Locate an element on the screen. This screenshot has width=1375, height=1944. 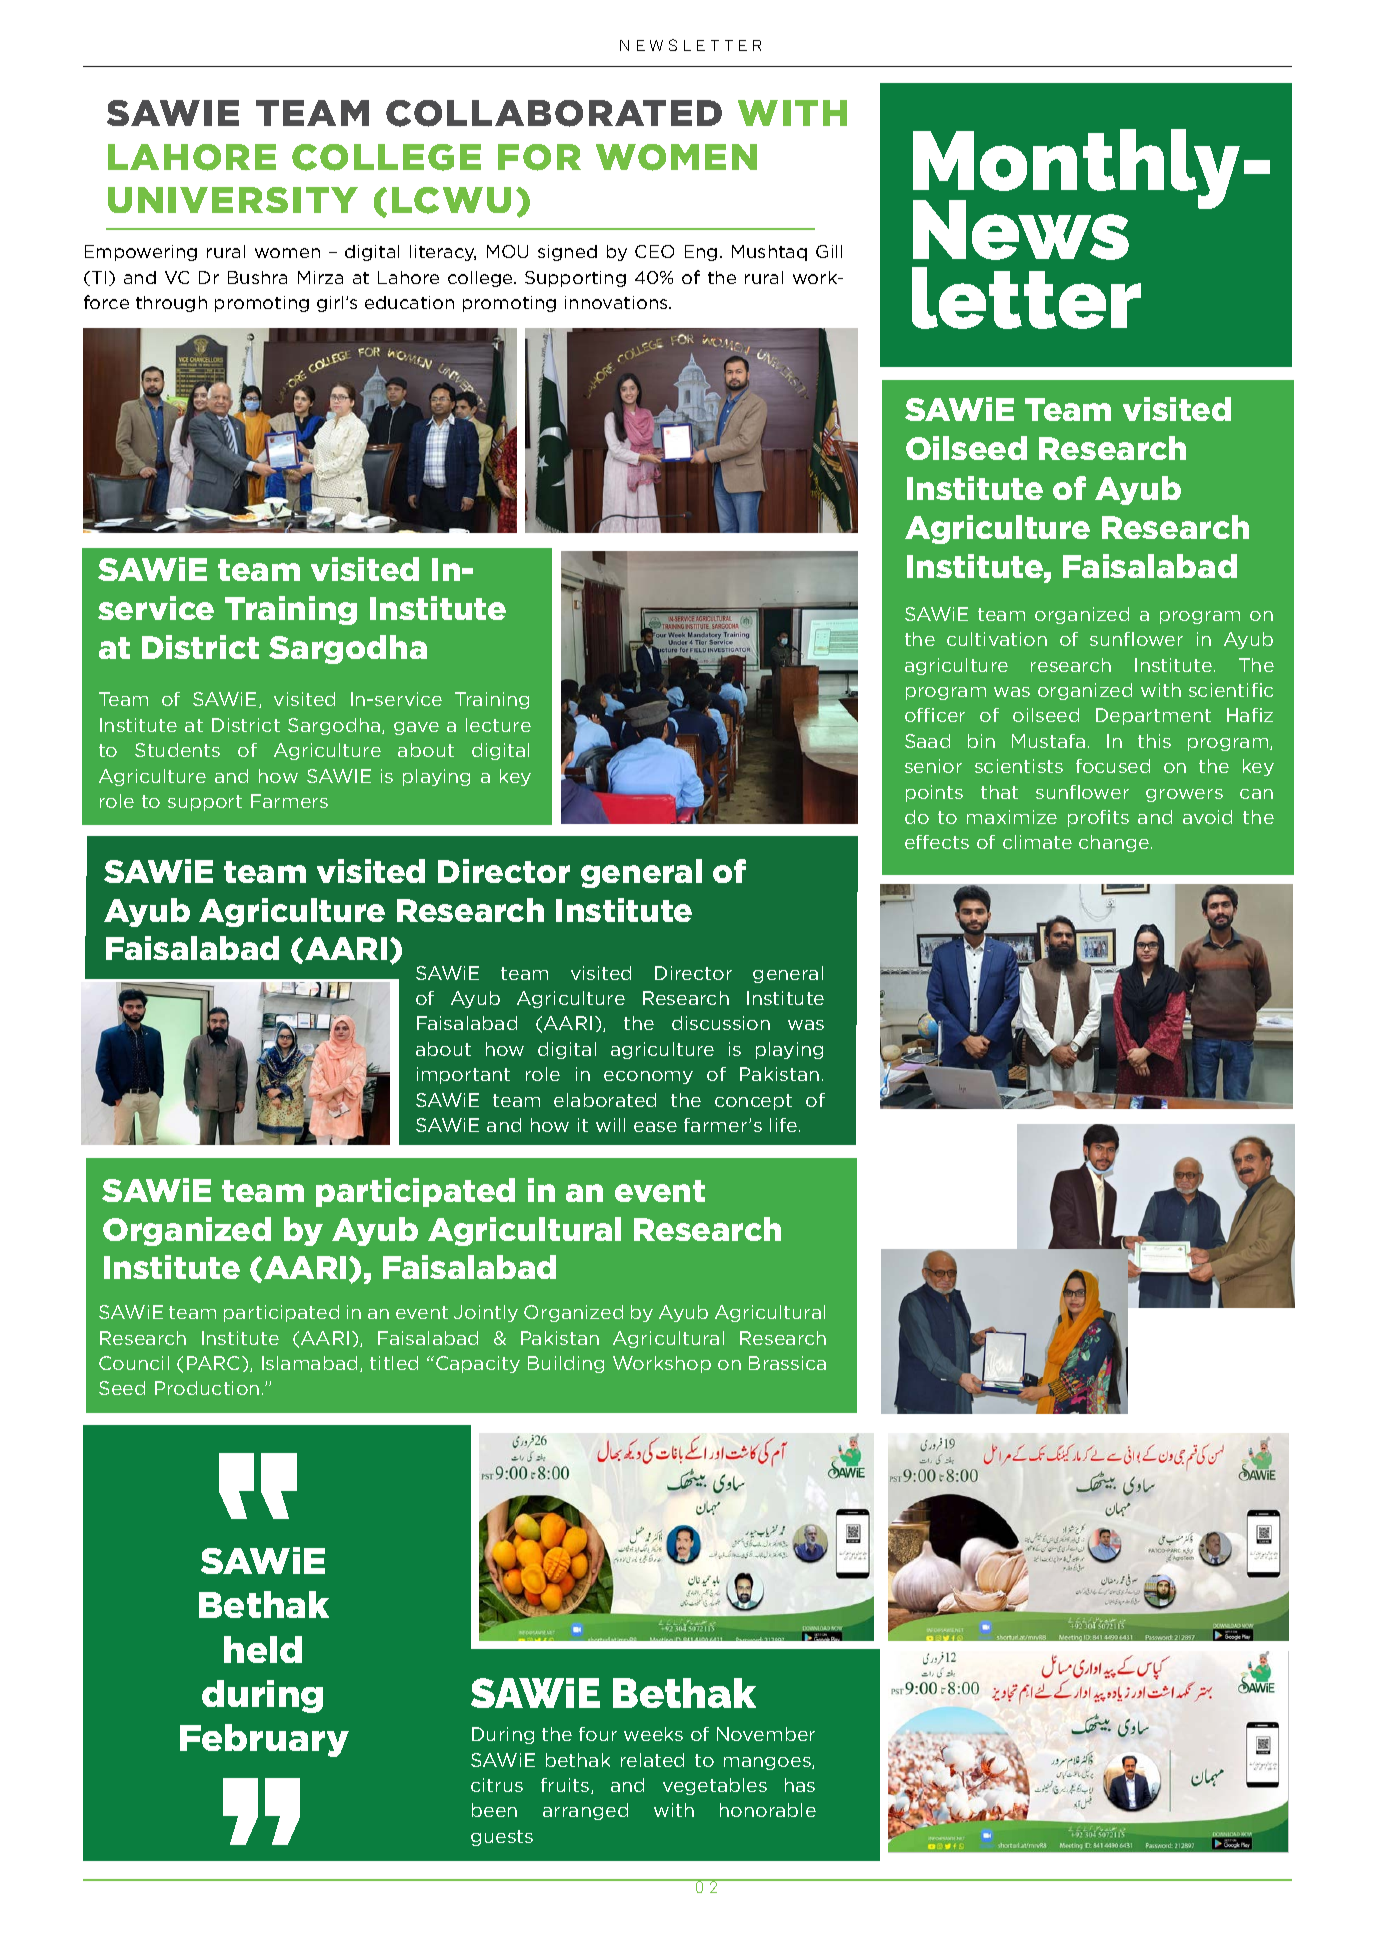
lecture is located at coordinates (498, 725).
